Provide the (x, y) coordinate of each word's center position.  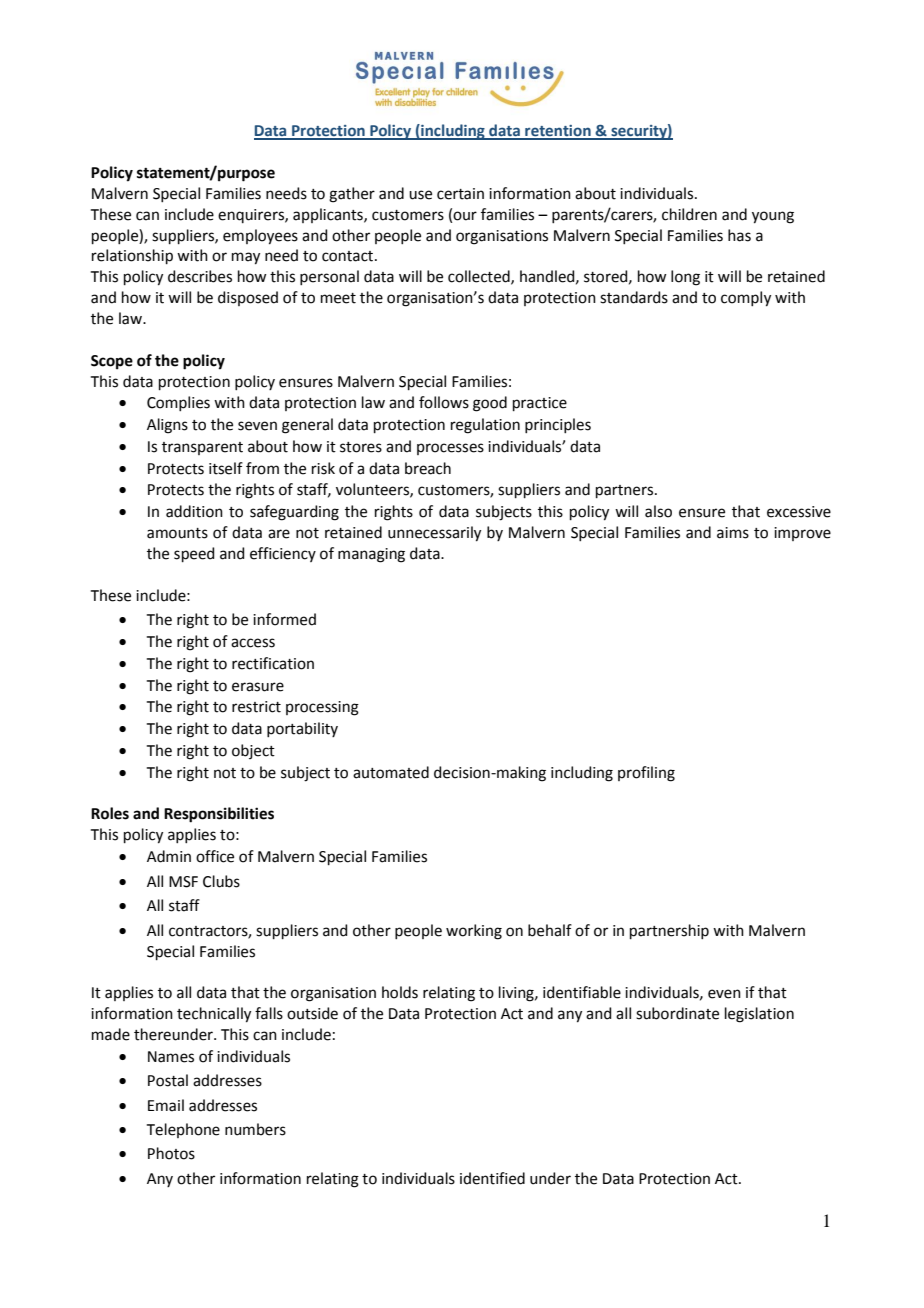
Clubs (221, 881)
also (658, 511)
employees (260, 237)
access (253, 643)
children (689, 214)
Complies (178, 403)
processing (322, 708)
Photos (171, 1153)
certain (460, 194)
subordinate (677, 1013)
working (474, 932)
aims (733, 533)
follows (444, 402)
